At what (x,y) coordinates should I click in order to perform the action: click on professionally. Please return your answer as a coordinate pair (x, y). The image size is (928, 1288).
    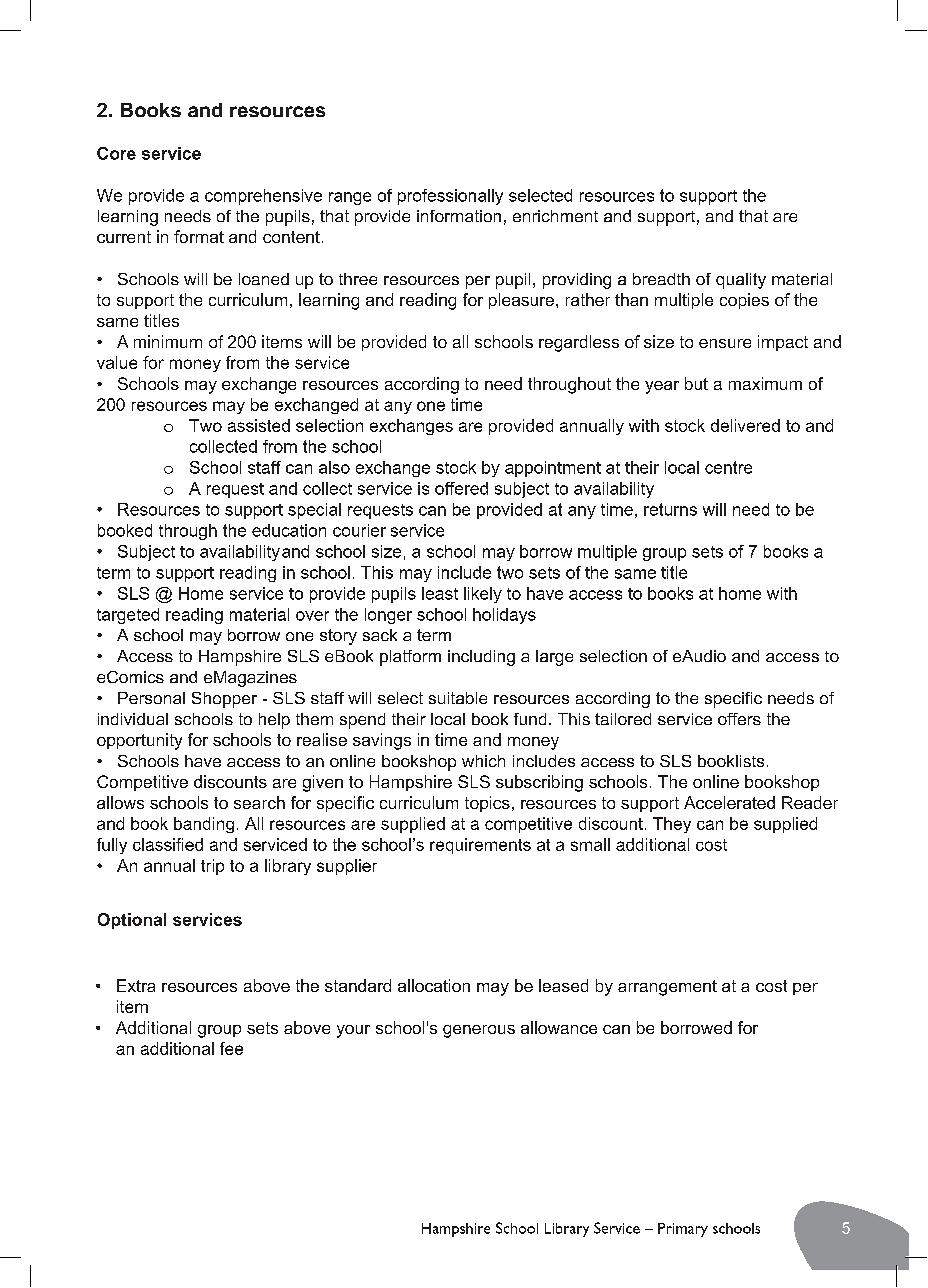
    Looking at the image, I should click on (450, 197).
